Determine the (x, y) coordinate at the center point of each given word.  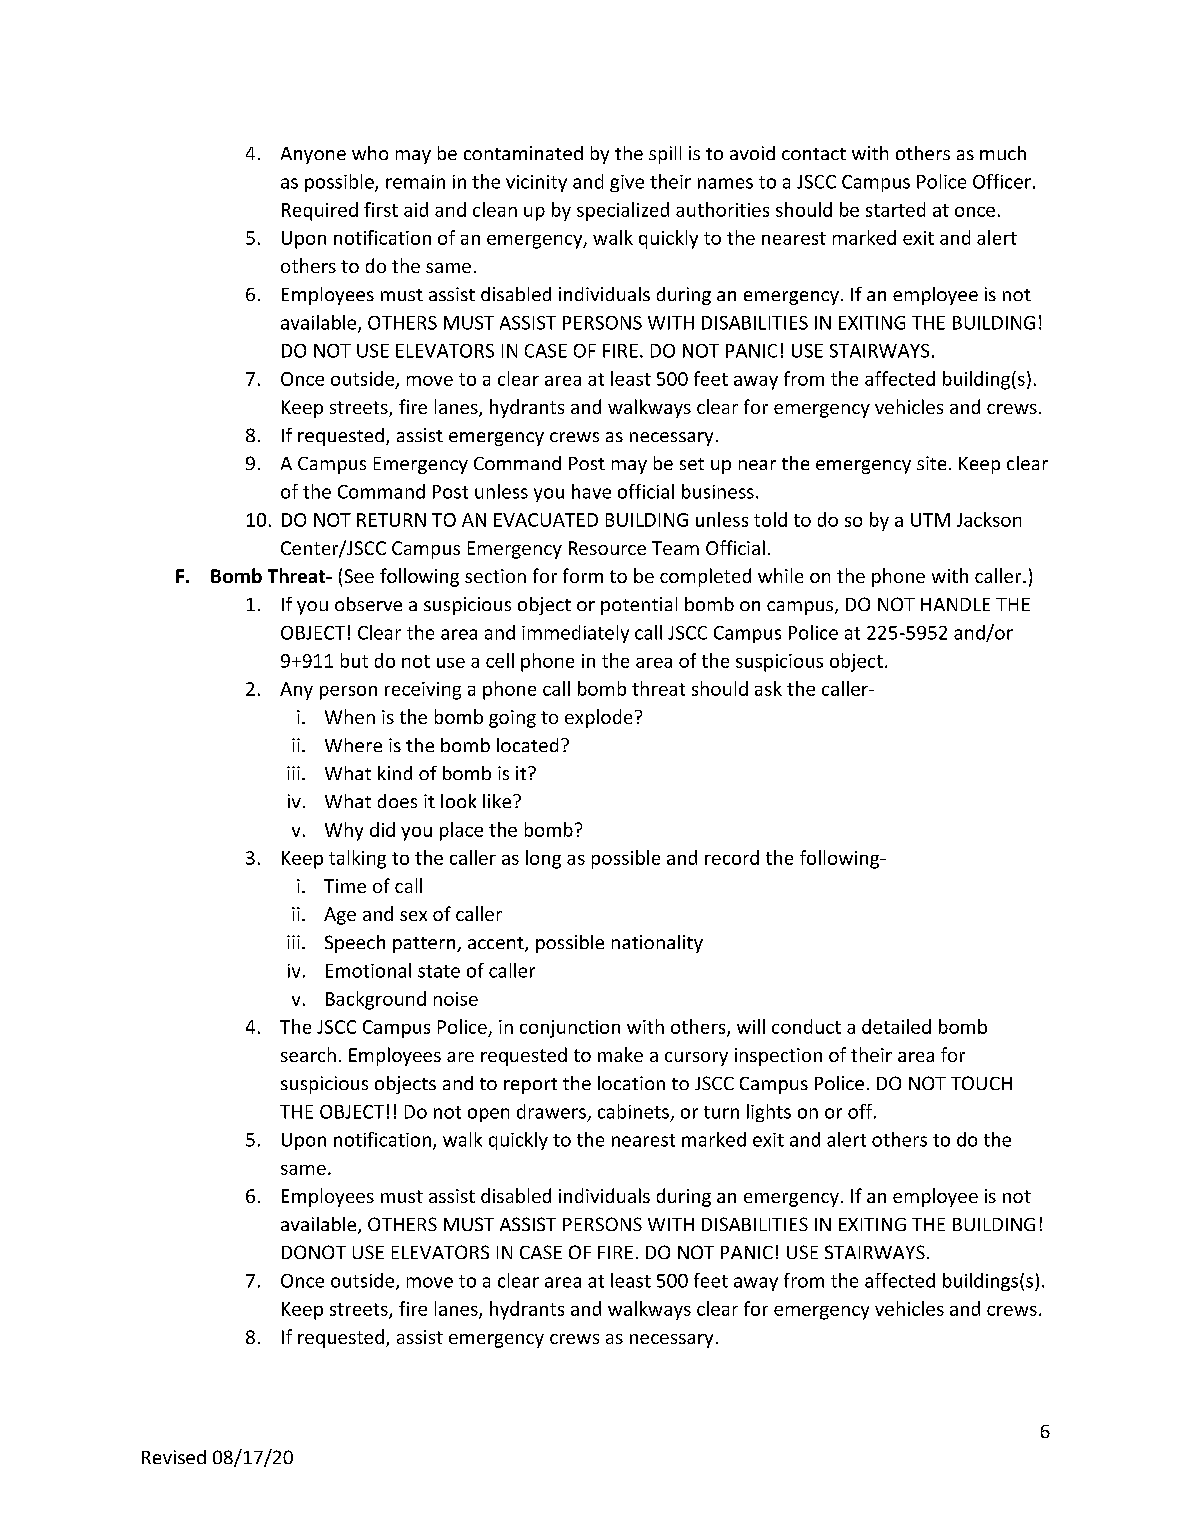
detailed (896, 1026)
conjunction (570, 1029)
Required (320, 211)
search (308, 1054)
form (583, 575)
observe (368, 604)
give (627, 183)
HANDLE (955, 604)
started (895, 209)
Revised (174, 1457)
